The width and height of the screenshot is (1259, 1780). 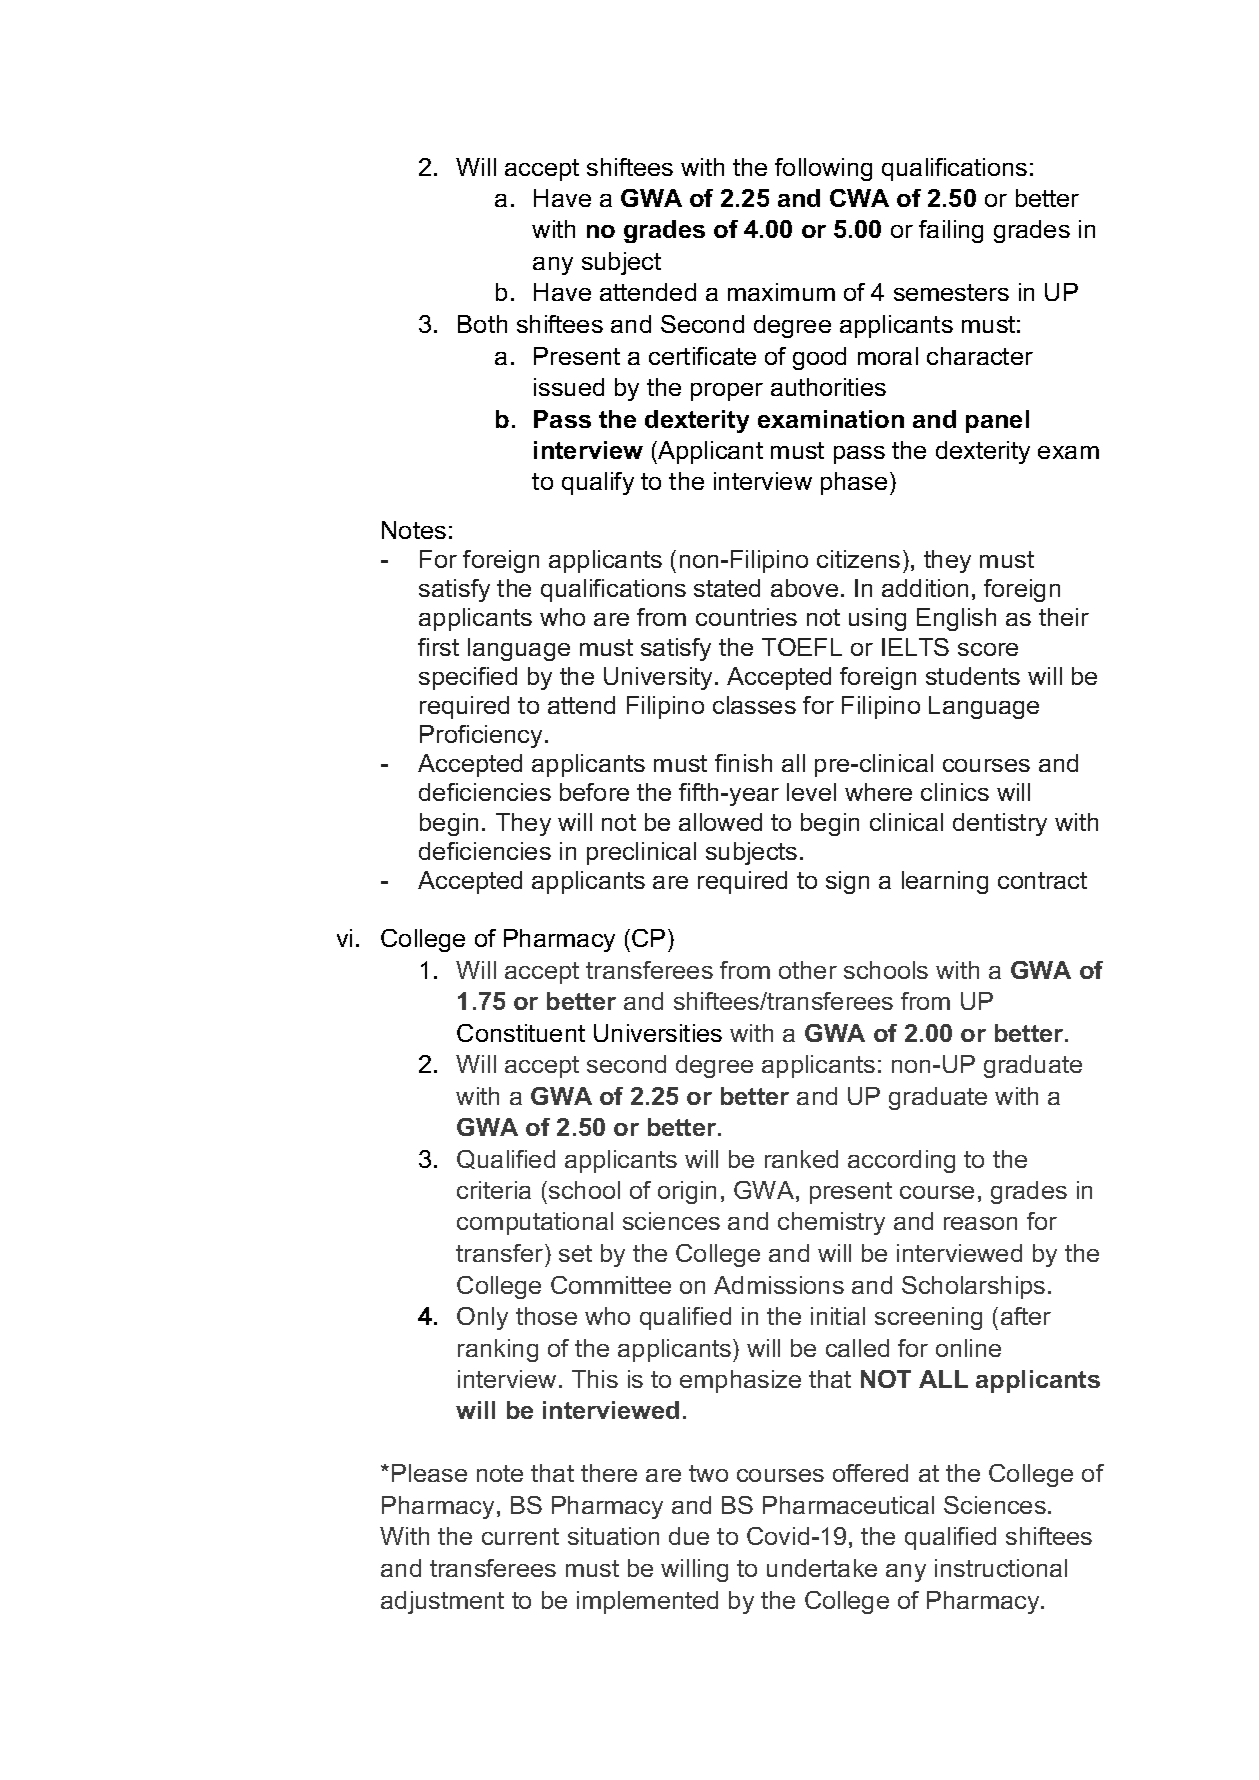 What do you see at coordinates (945, 882) in the screenshot?
I see `learning` at bounding box center [945, 882].
